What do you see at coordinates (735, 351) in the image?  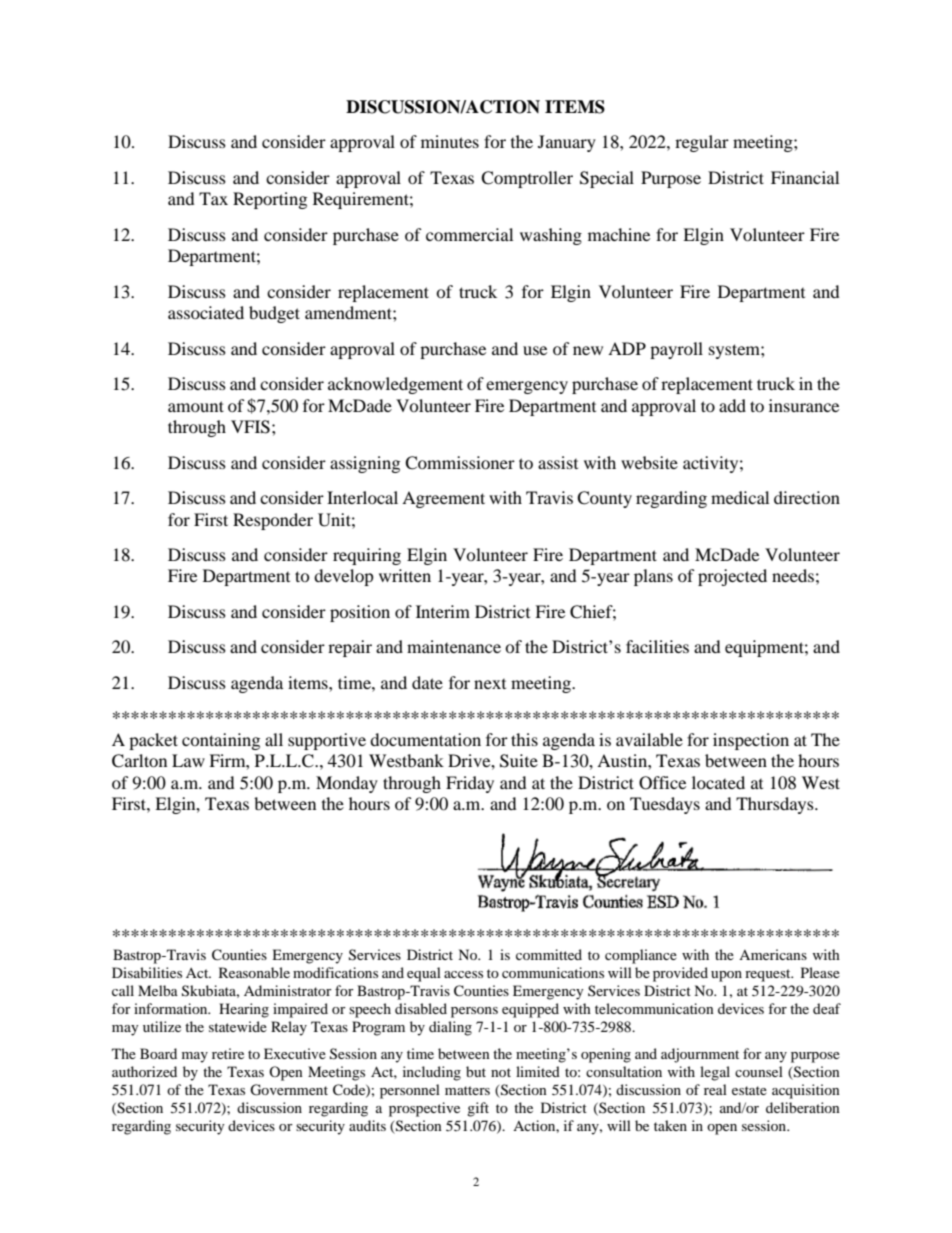 I see `system` at bounding box center [735, 351].
